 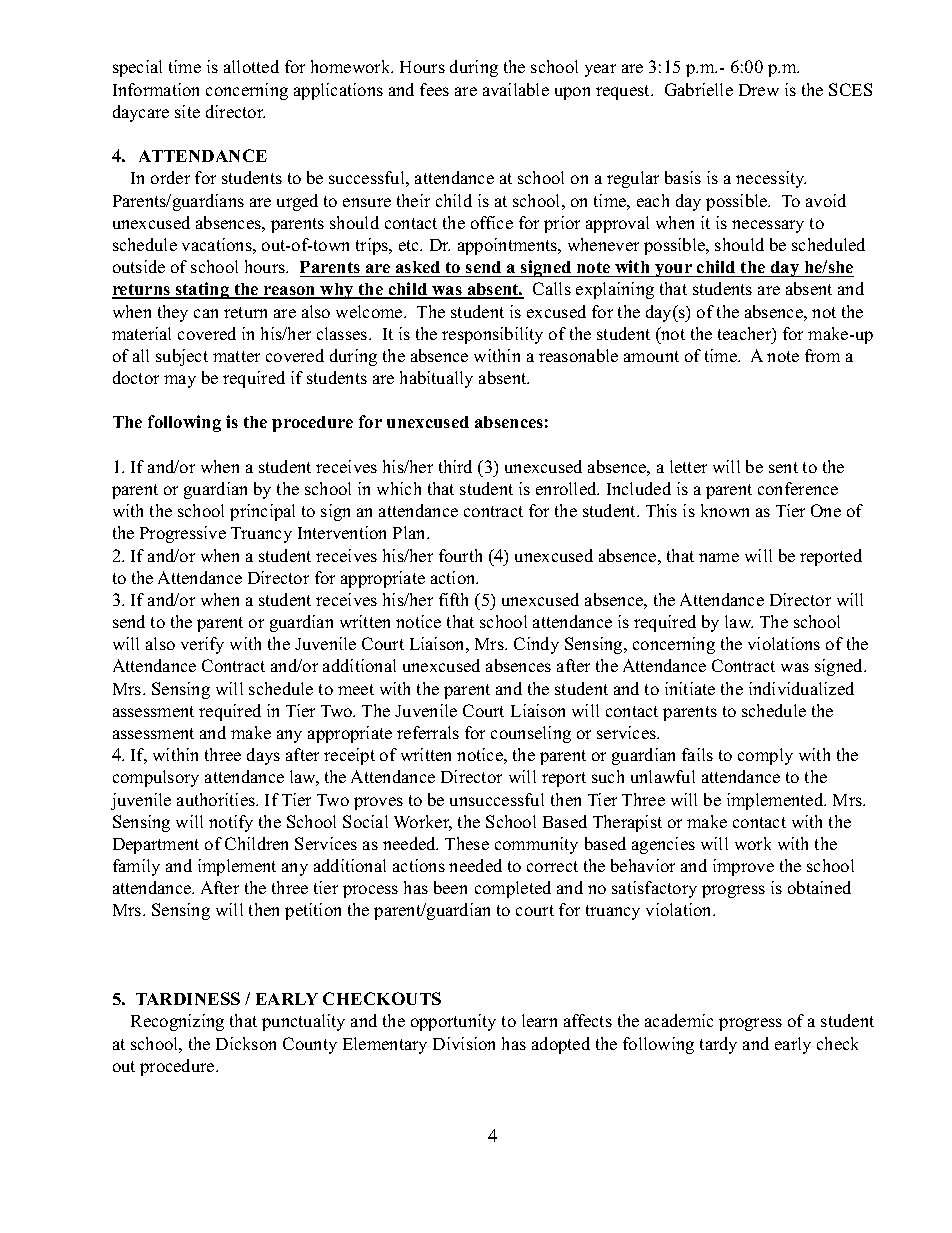 What do you see at coordinates (765, 756) in the document?
I see `comply` at bounding box center [765, 756].
